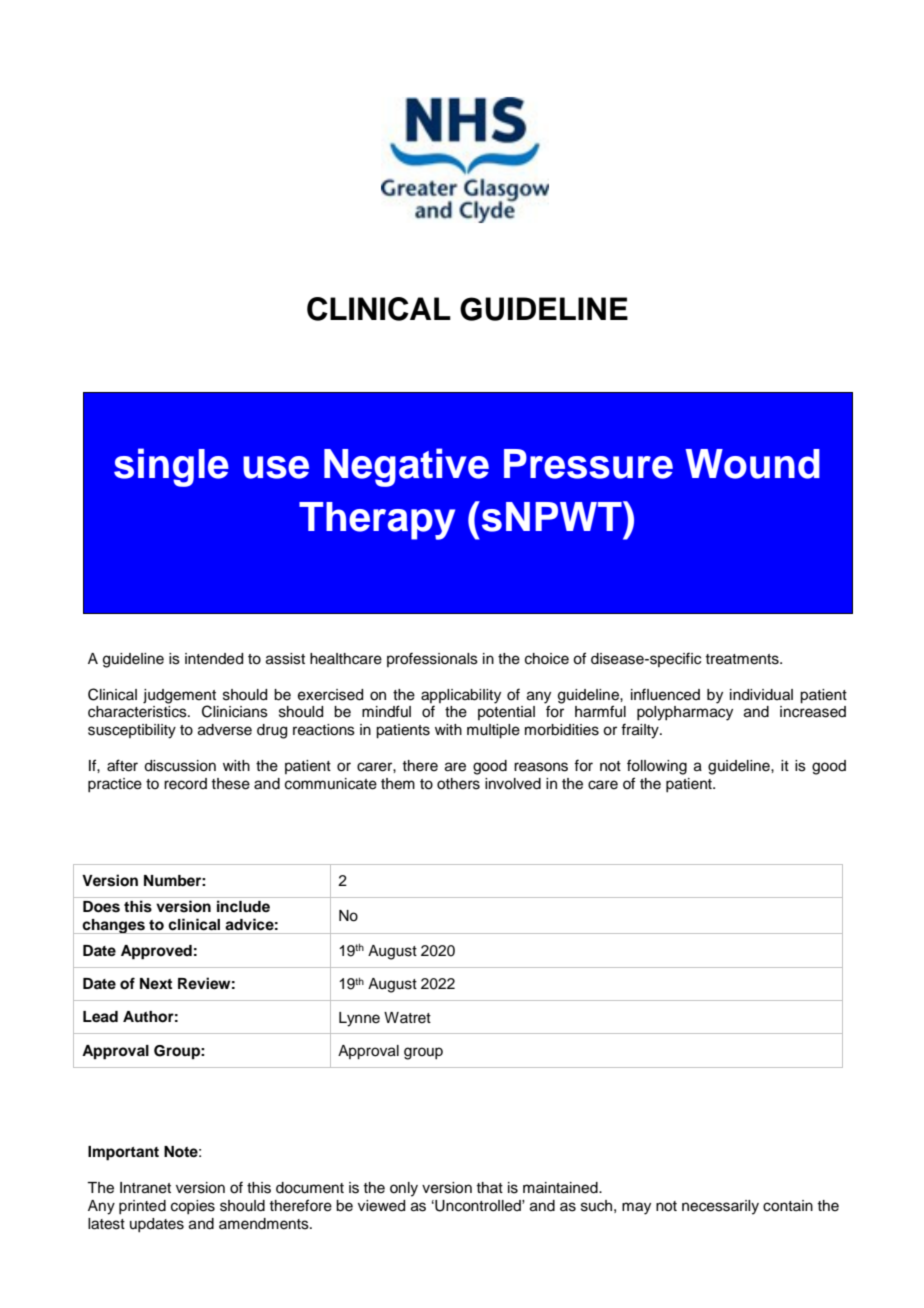  Describe the element at coordinates (489, 1187) in the screenshot. I see `that` at that location.
